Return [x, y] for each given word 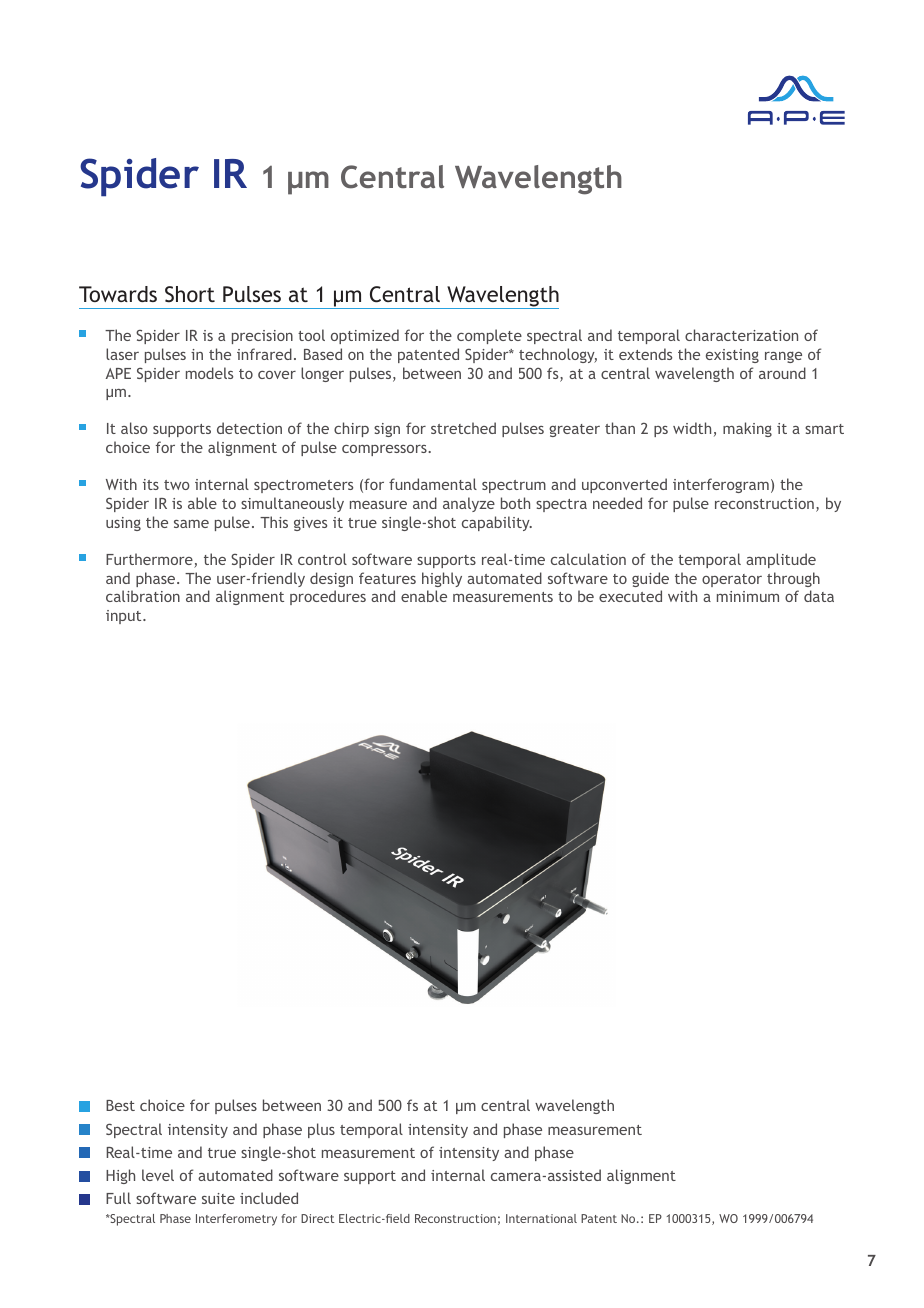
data [819, 596]
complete [489, 336]
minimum [748, 596]
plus [321, 1130]
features [387, 578]
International [541, 1218]
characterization [741, 335]
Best [120, 1105]
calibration [143, 596]
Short [190, 294]
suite [218, 1198]
